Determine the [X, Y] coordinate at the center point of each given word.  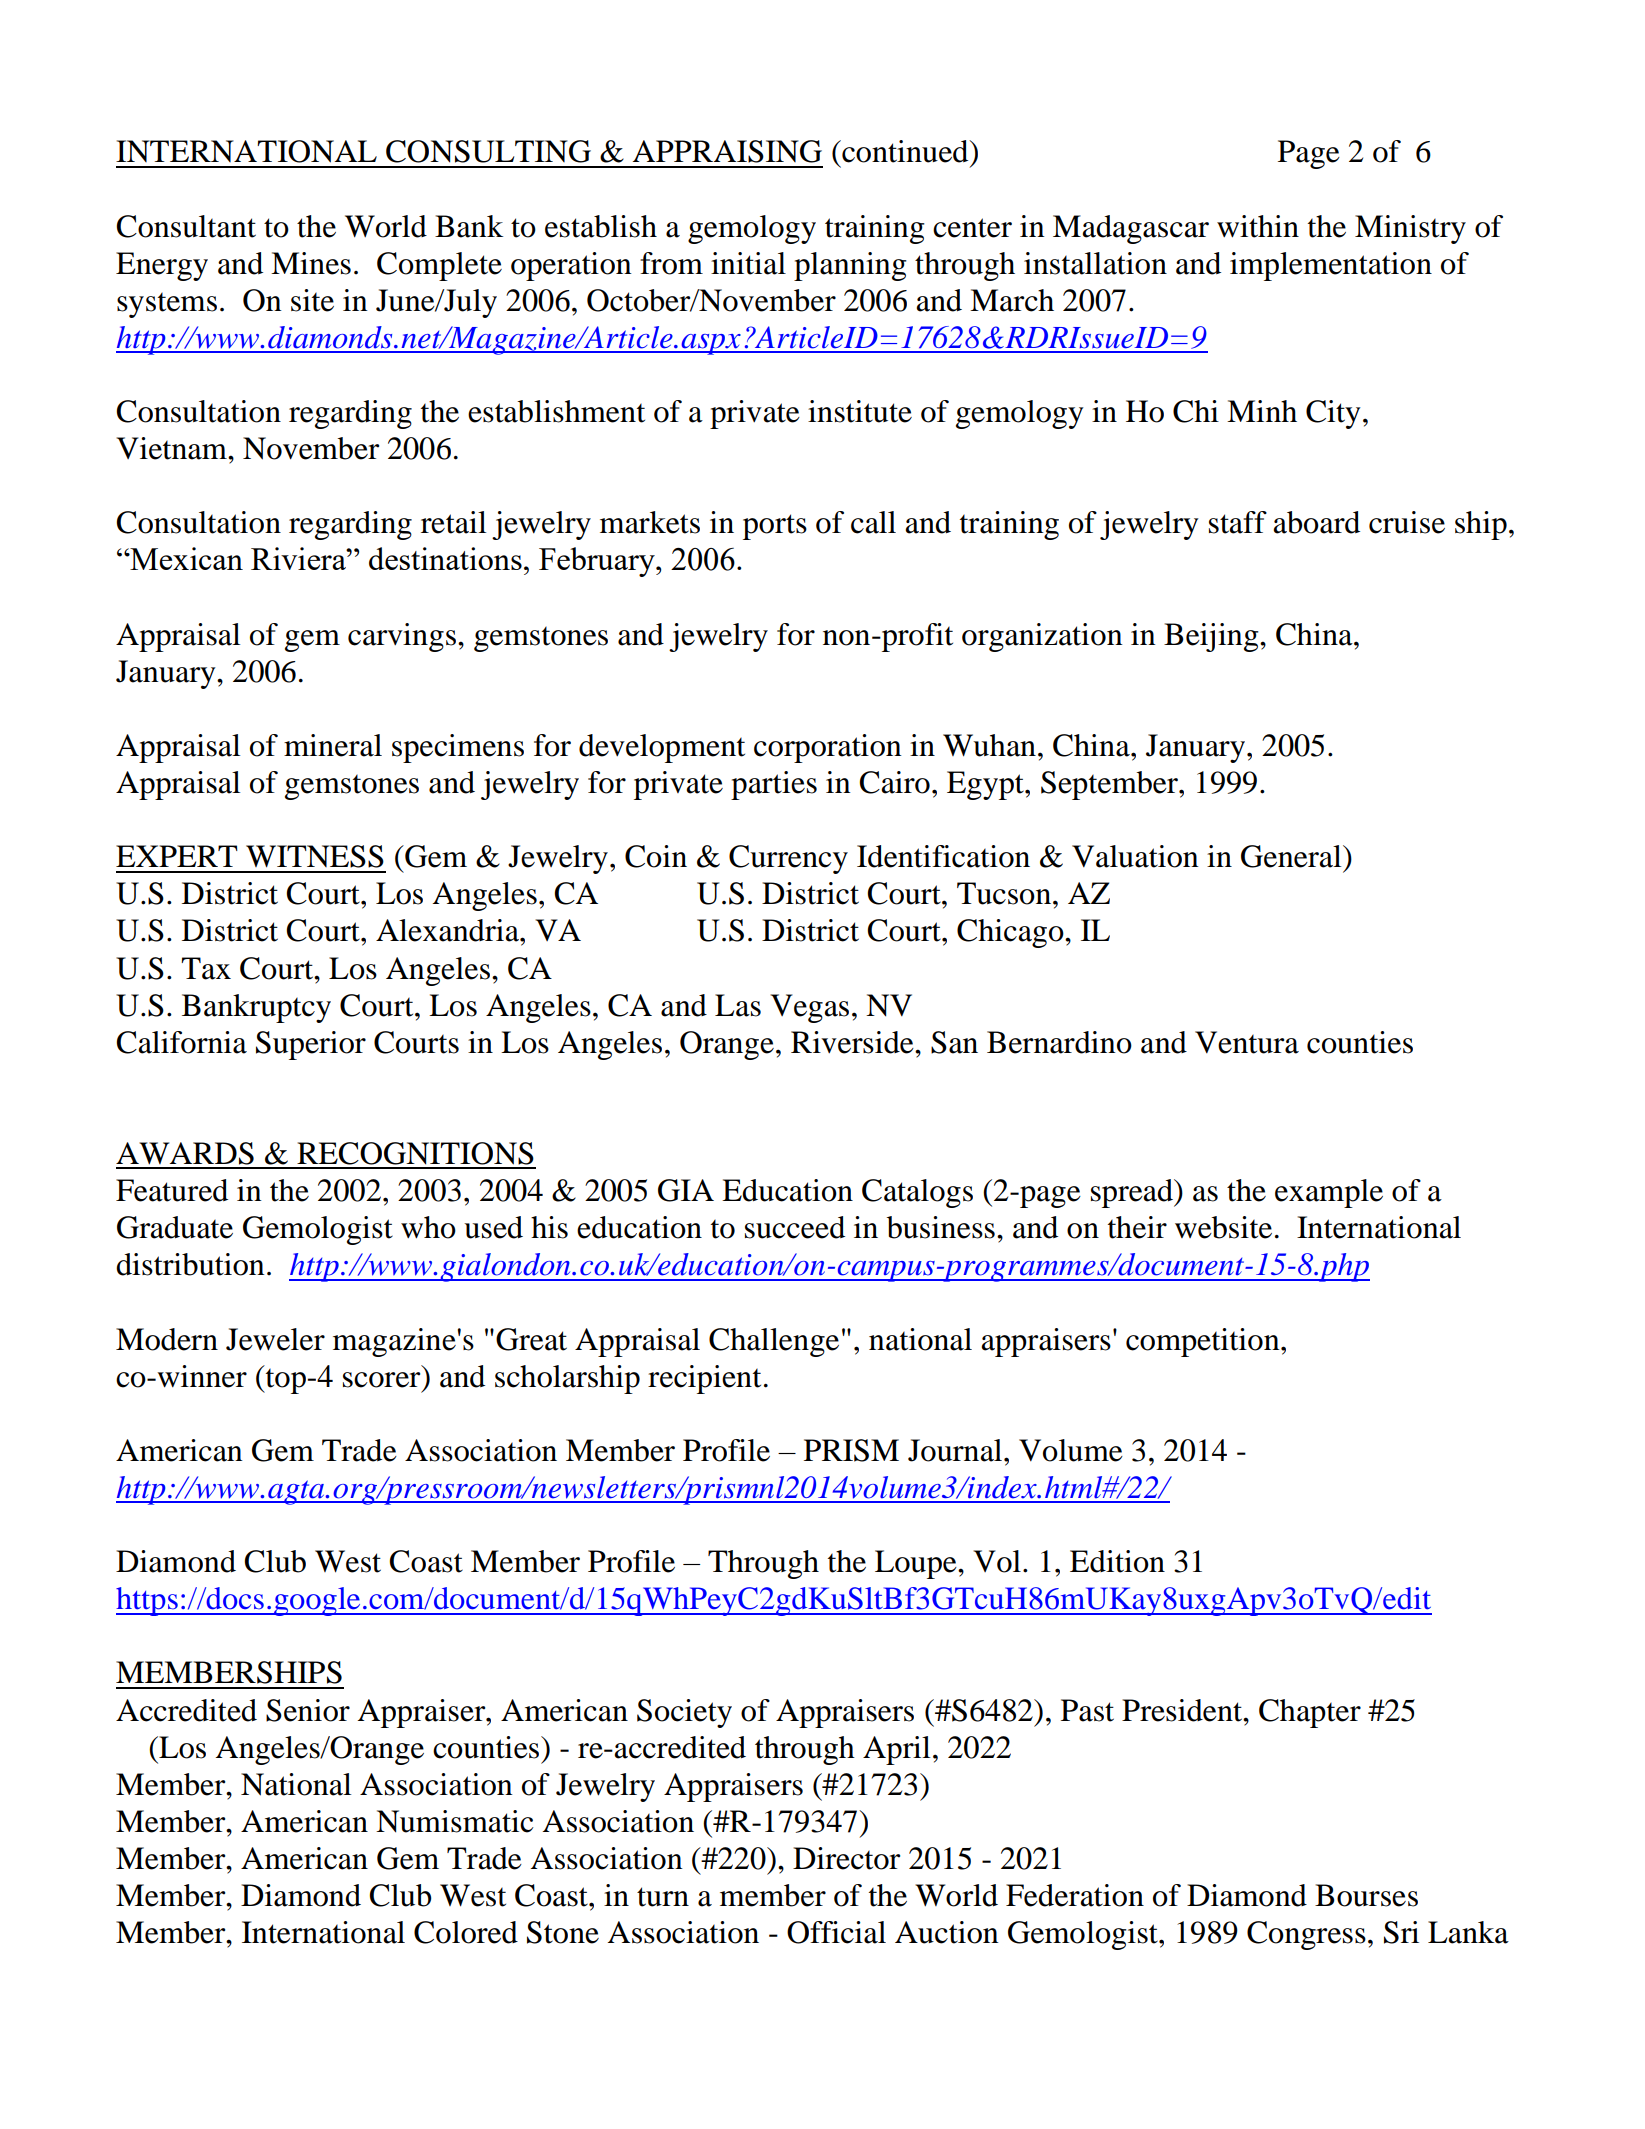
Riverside [853, 1042]
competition [1204, 1342]
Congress [1306, 1935]
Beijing [1212, 637]
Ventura [1247, 1042]
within [1258, 226]
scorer [381, 1380]
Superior [311, 1045]
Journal [956, 1450]
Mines [311, 263]
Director [846, 1858]
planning [850, 266]
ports [775, 527]
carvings [402, 637]
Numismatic [455, 1821]
